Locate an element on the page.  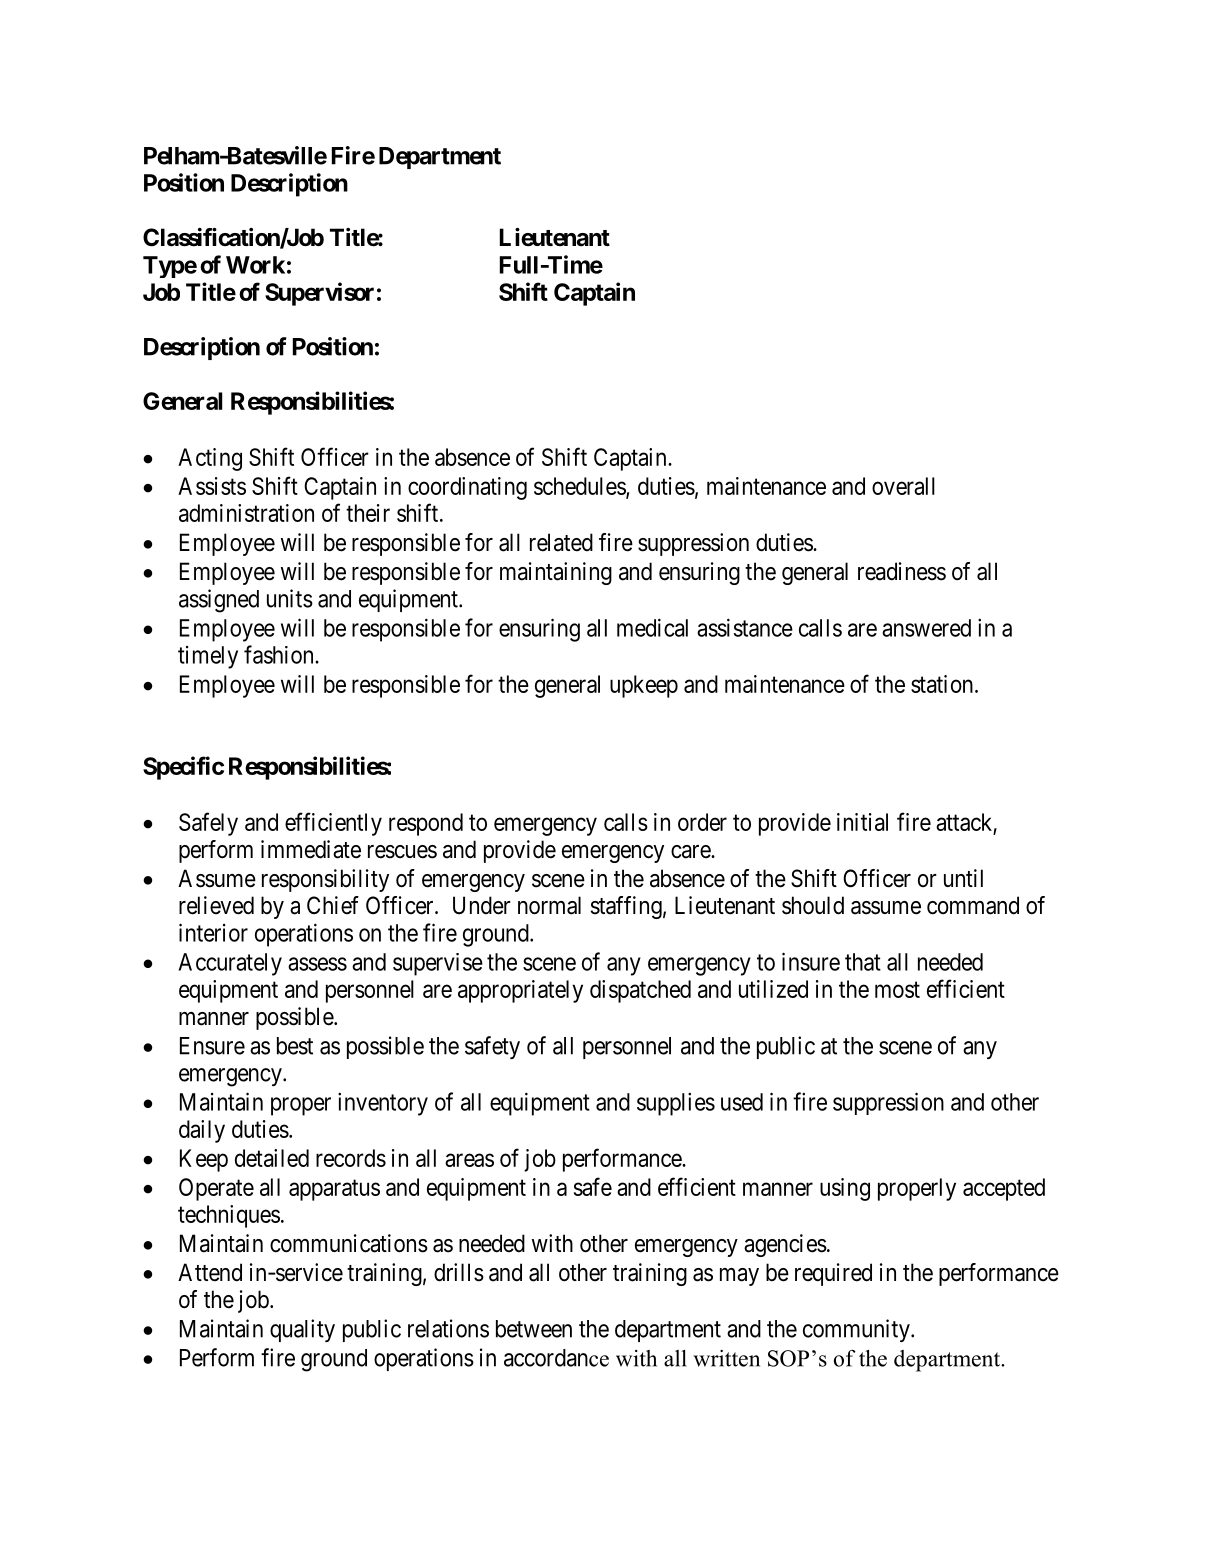
using is located at coordinates (845, 1189).
